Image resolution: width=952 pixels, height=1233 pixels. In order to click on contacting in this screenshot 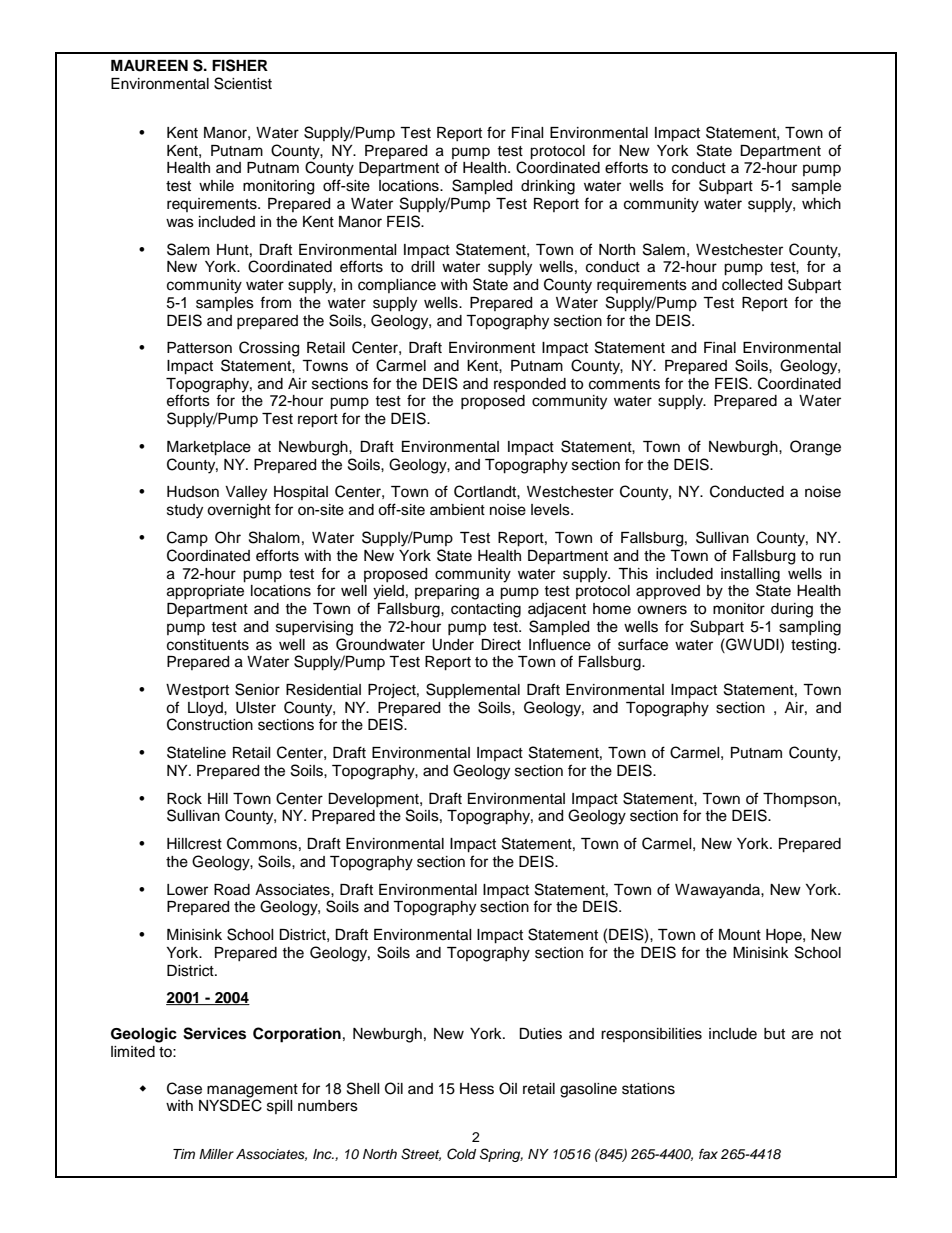, I will do `click(486, 610)`.
